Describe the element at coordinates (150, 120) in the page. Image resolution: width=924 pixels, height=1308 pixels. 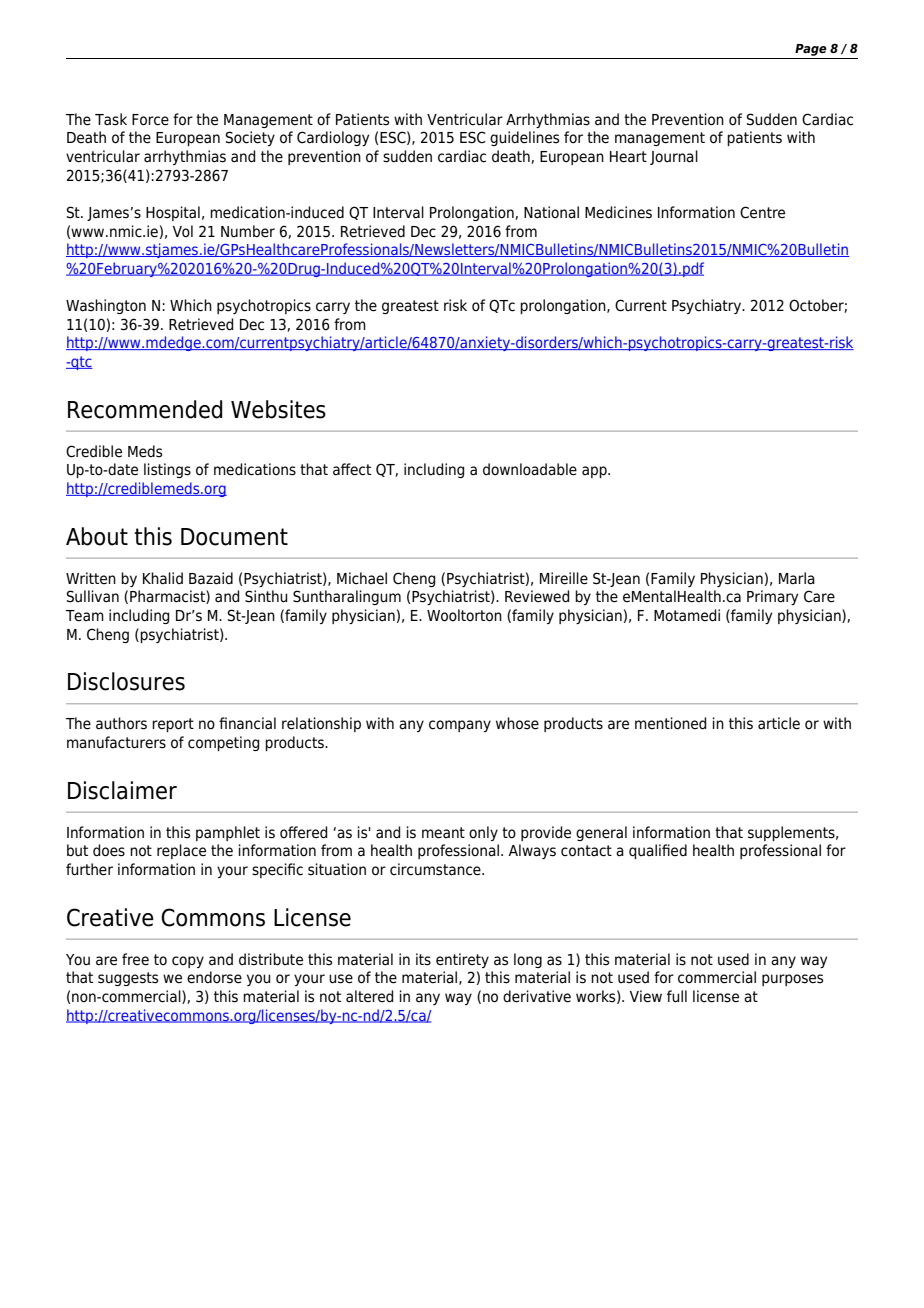
I see `Force` at that location.
